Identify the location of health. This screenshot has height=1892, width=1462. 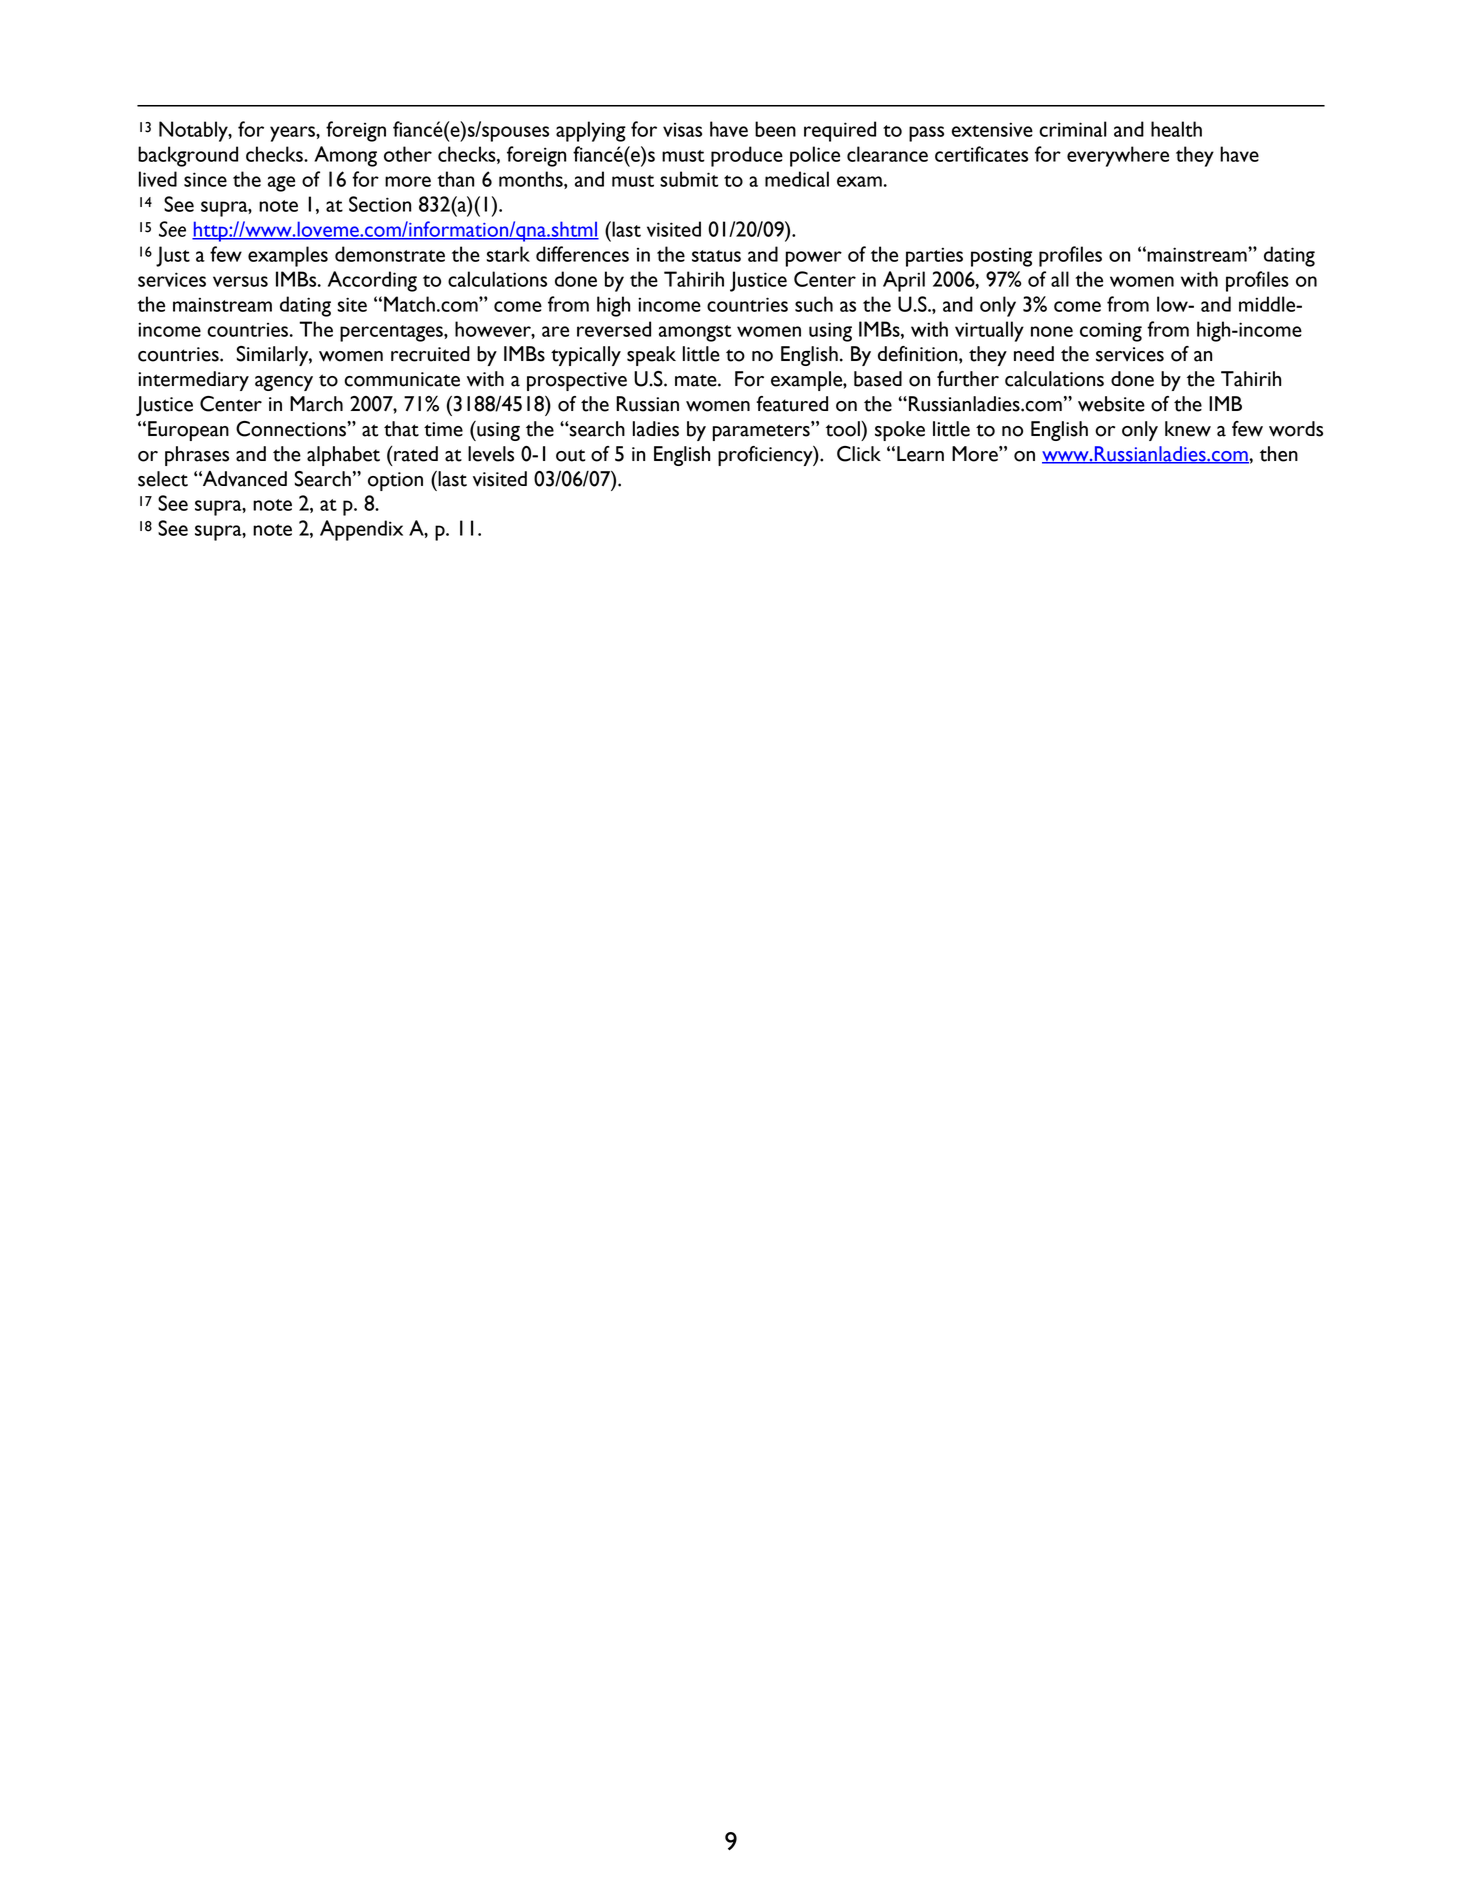
(1176, 129).
